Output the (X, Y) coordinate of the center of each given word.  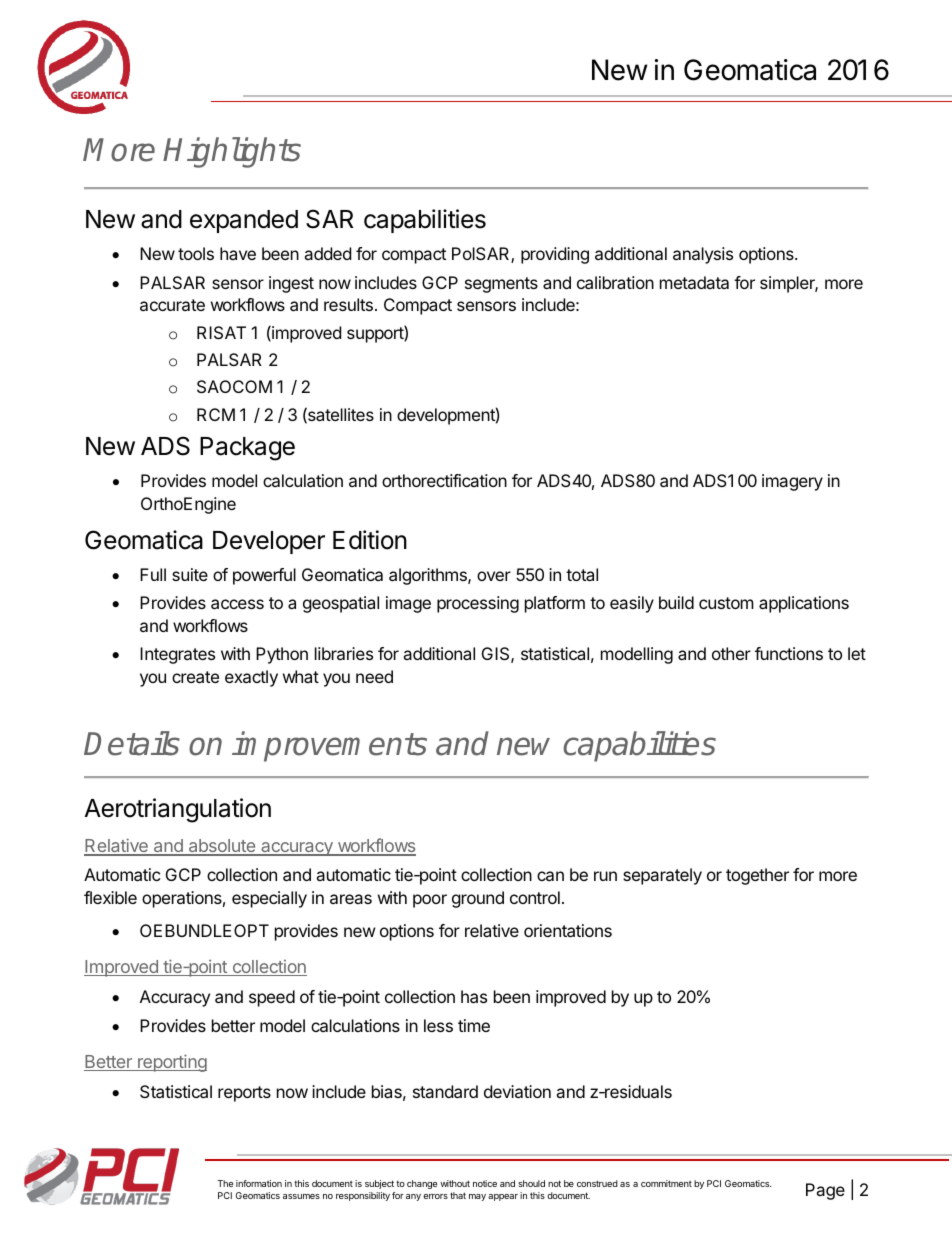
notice (485, 1183)
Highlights (232, 152)
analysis (703, 255)
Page (825, 1191)
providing (555, 255)
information (259, 1183)
